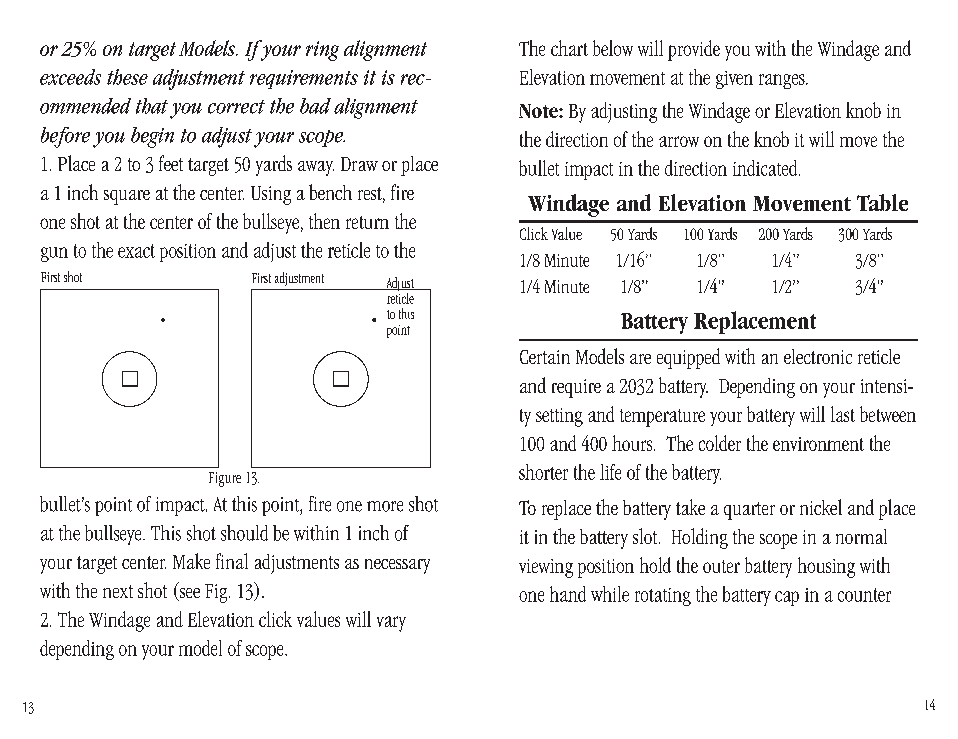  I want to click on vary, so click(391, 624).
